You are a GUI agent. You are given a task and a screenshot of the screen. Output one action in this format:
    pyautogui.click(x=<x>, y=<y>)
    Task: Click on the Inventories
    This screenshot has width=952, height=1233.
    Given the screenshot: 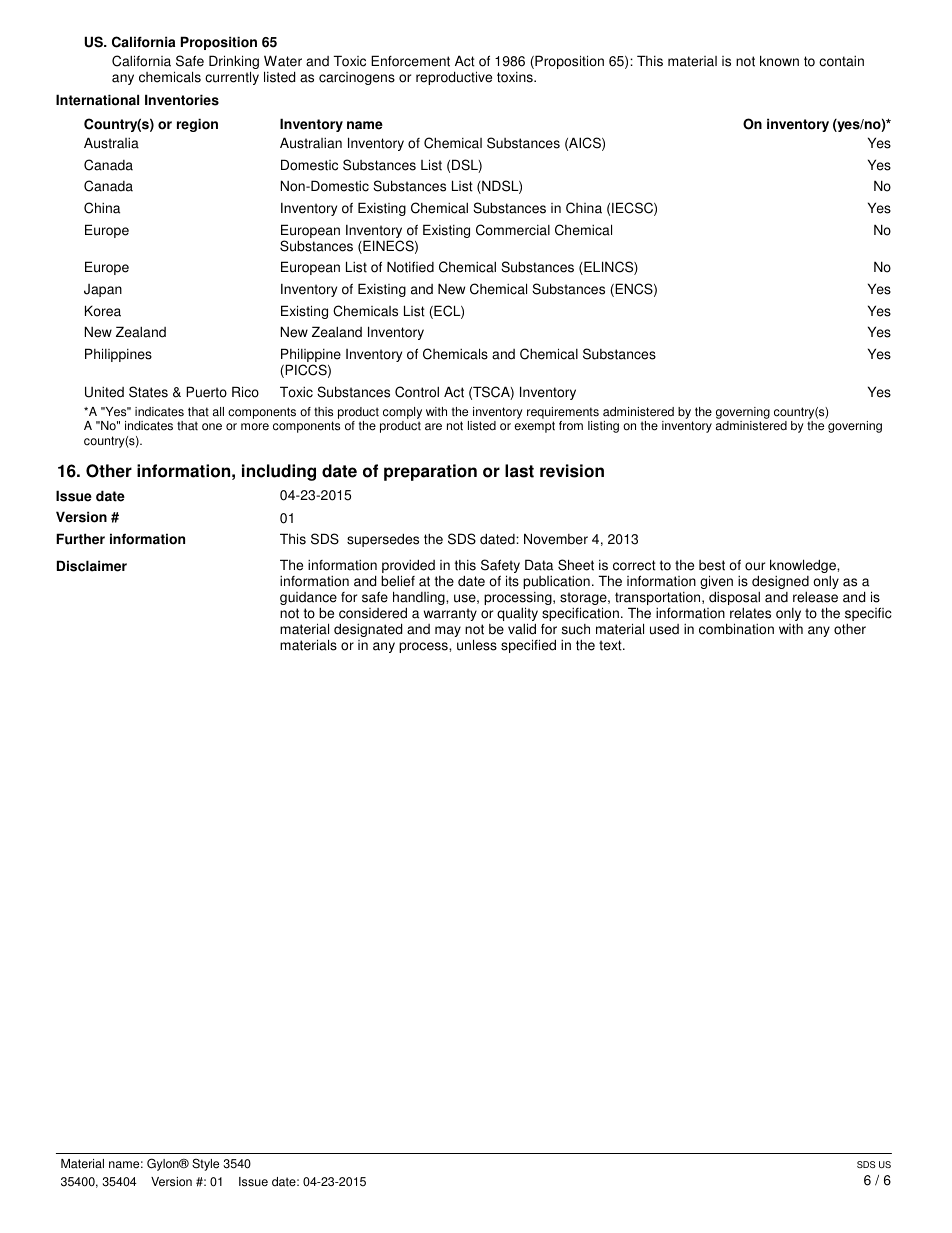 What is the action you would take?
    pyautogui.click(x=182, y=100)
